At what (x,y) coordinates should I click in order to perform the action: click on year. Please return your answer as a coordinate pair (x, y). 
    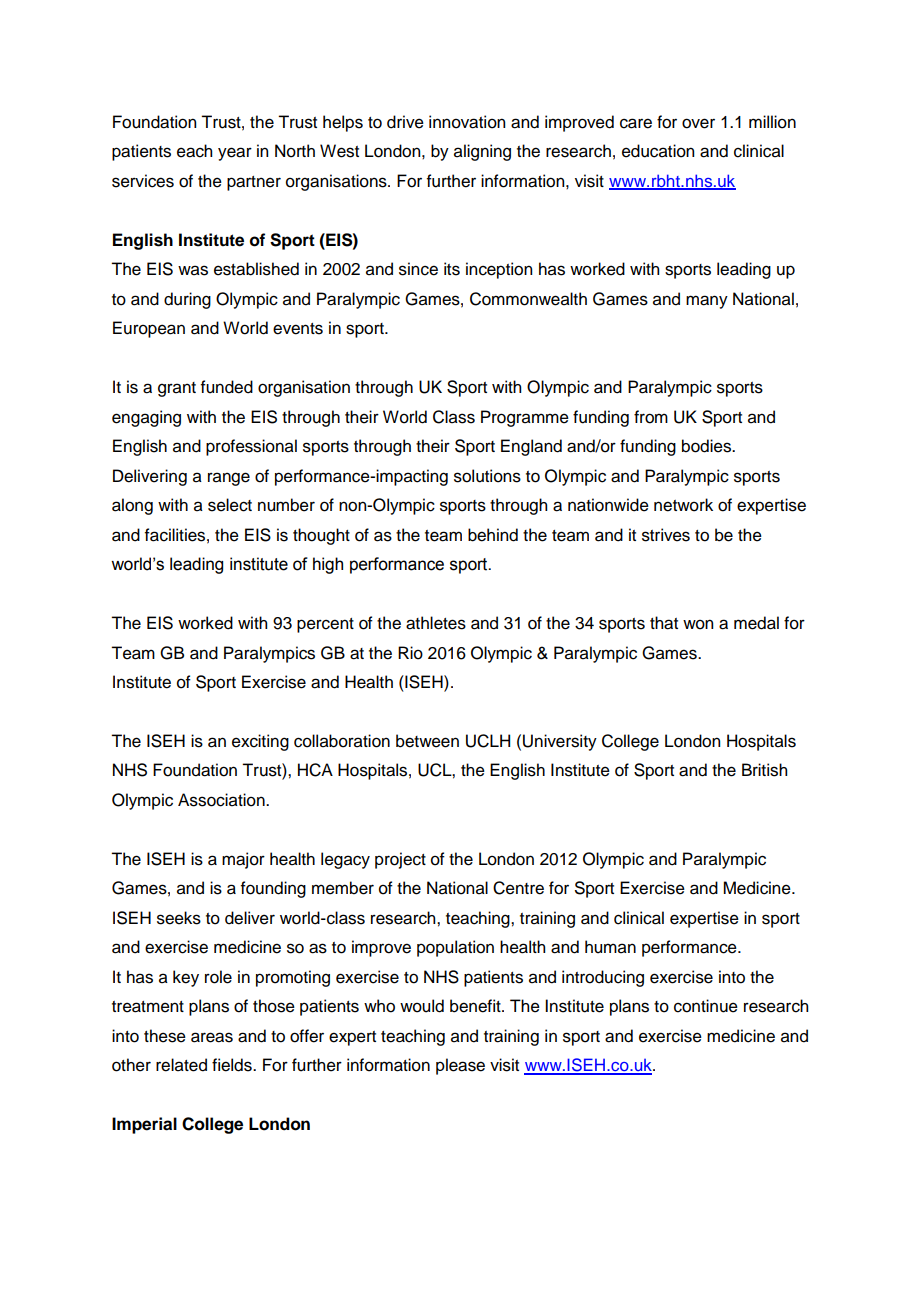
    Looking at the image, I should click on (235, 154).
